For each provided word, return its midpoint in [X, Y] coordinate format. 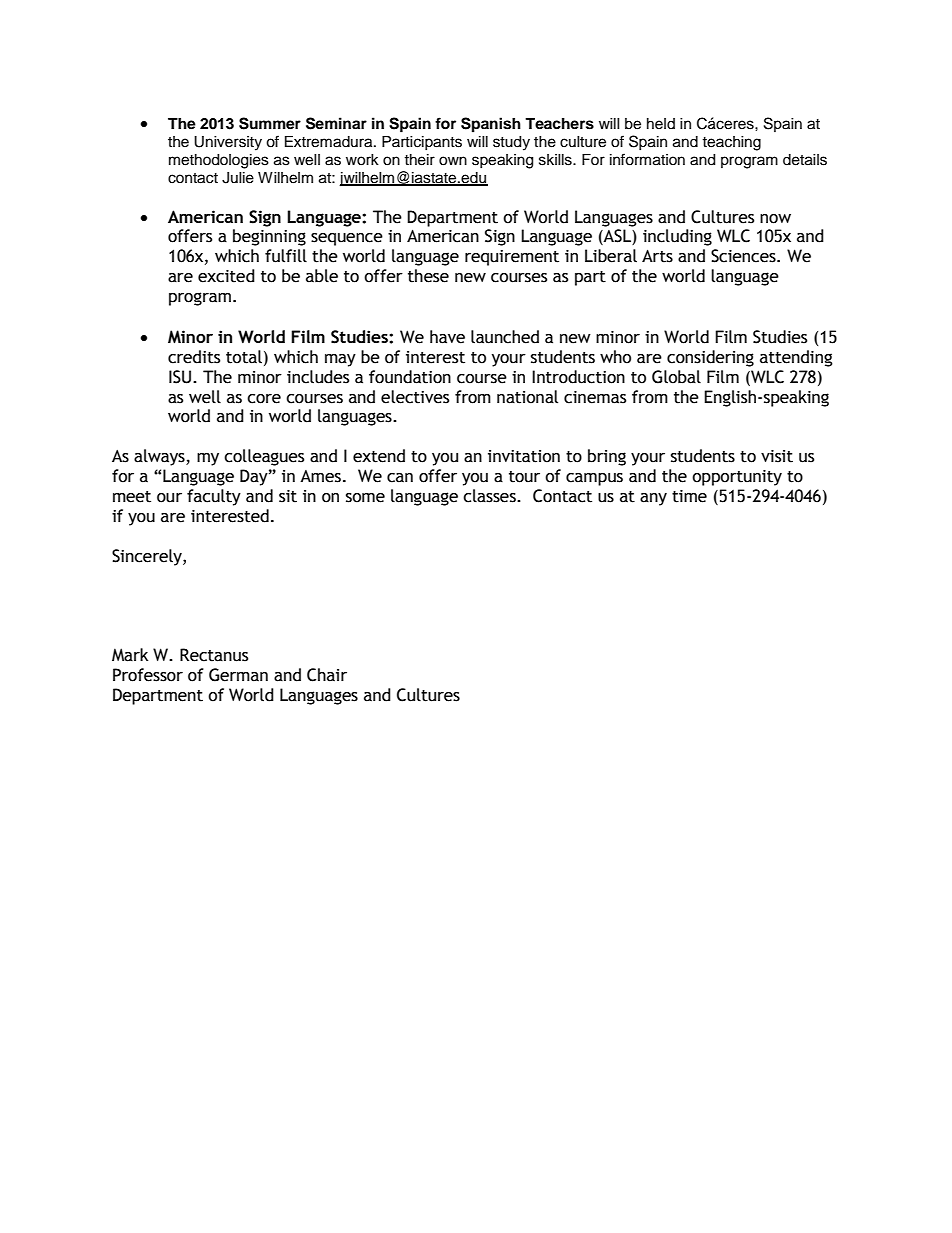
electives [415, 397]
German [238, 675]
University [228, 143]
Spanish [491, 125]
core [264, 399]
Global [676, 377]
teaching [731, 143]
